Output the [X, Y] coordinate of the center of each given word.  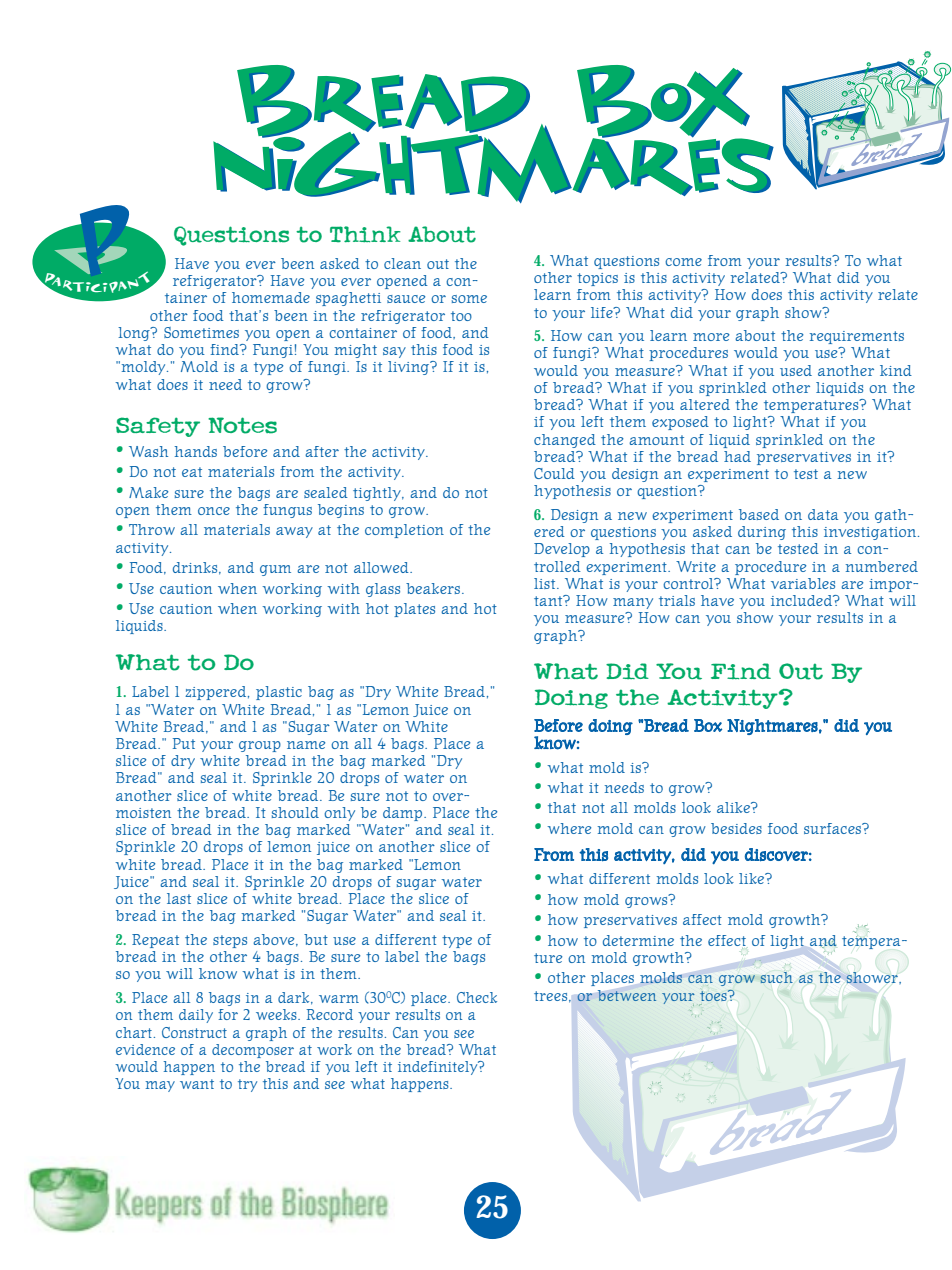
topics [597, 279]
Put [184, 743]
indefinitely [439, 1068]
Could [554, 473]
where [569, 828]
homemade [271, 297]
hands [196, 451]
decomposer [253, 1051]
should [295, 812]
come [683, 262]
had [737, 456]
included [803, 600]
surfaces [833, 828]
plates [414, 610]
